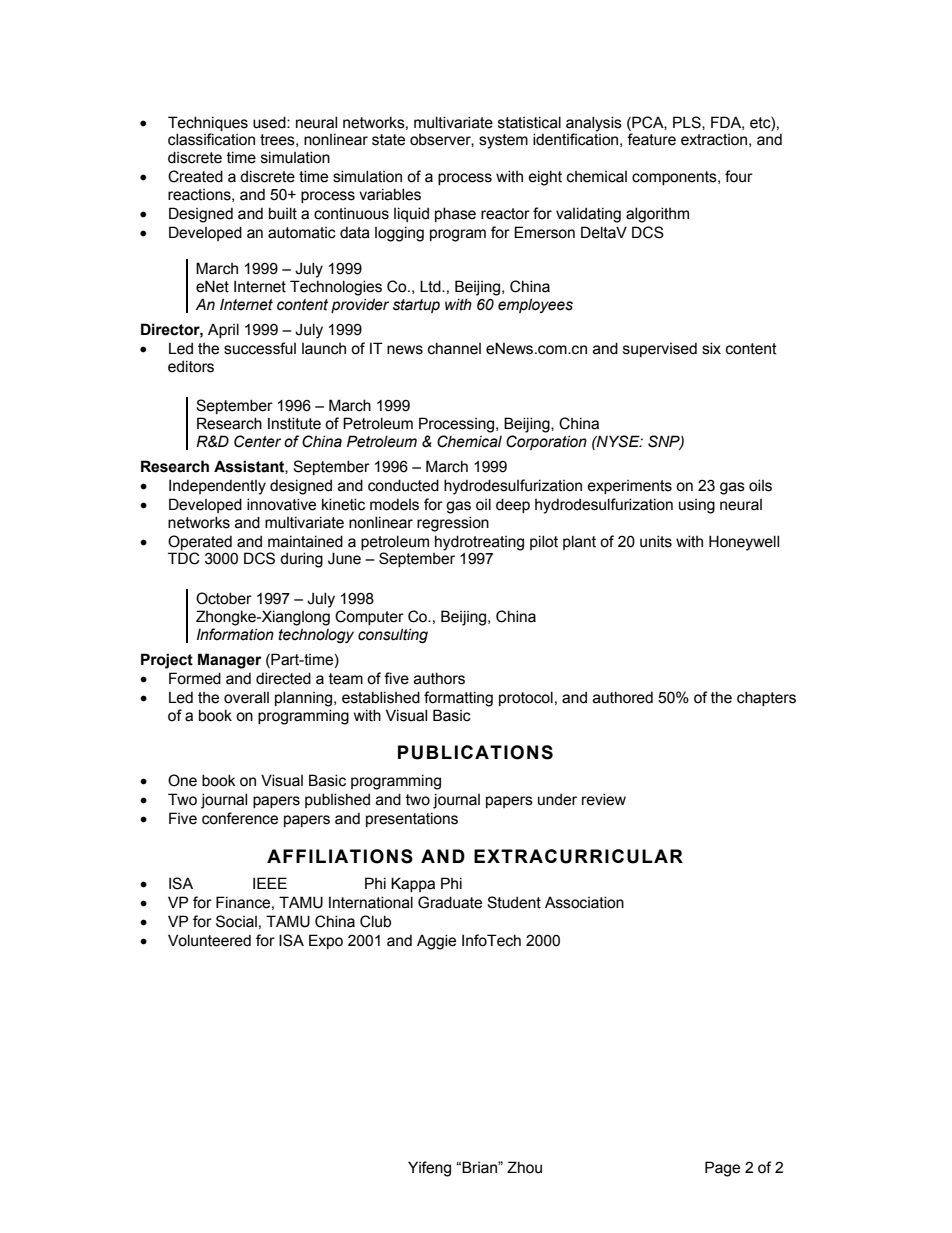  What do you see at coordinates (623, 697) in the image?
I see `authored` at bounding box center [623, 697].
